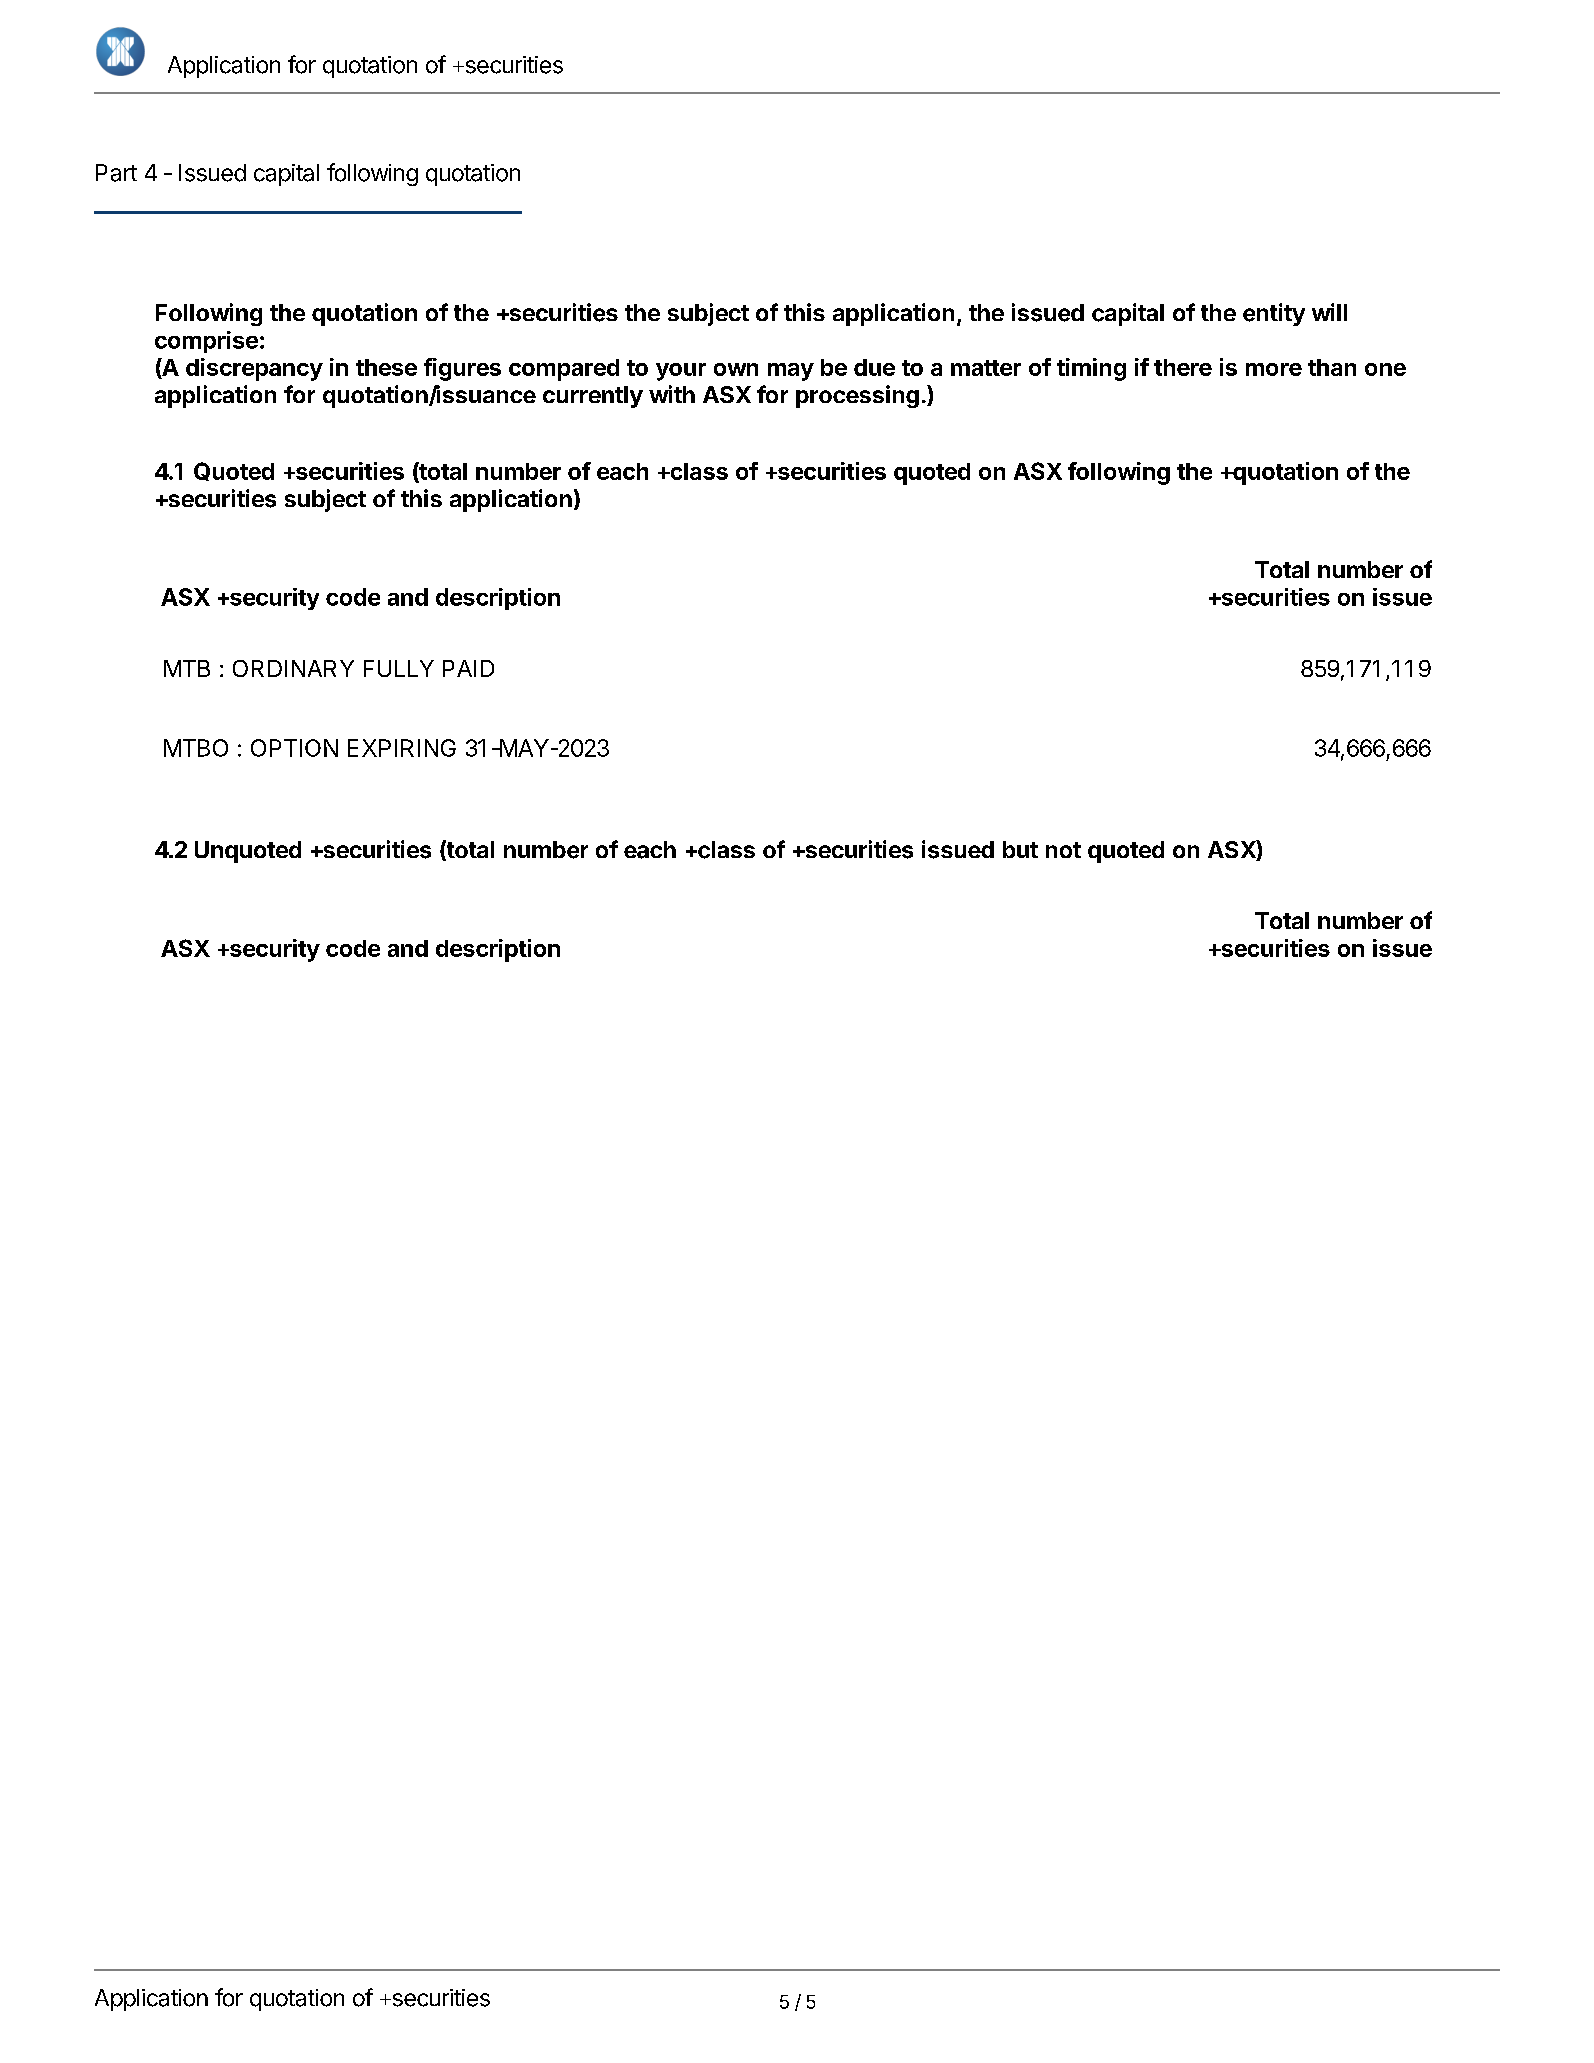  Describe the element at coordinates (402, 748) in the screenshot. I see `EXPIRING` at that location.
